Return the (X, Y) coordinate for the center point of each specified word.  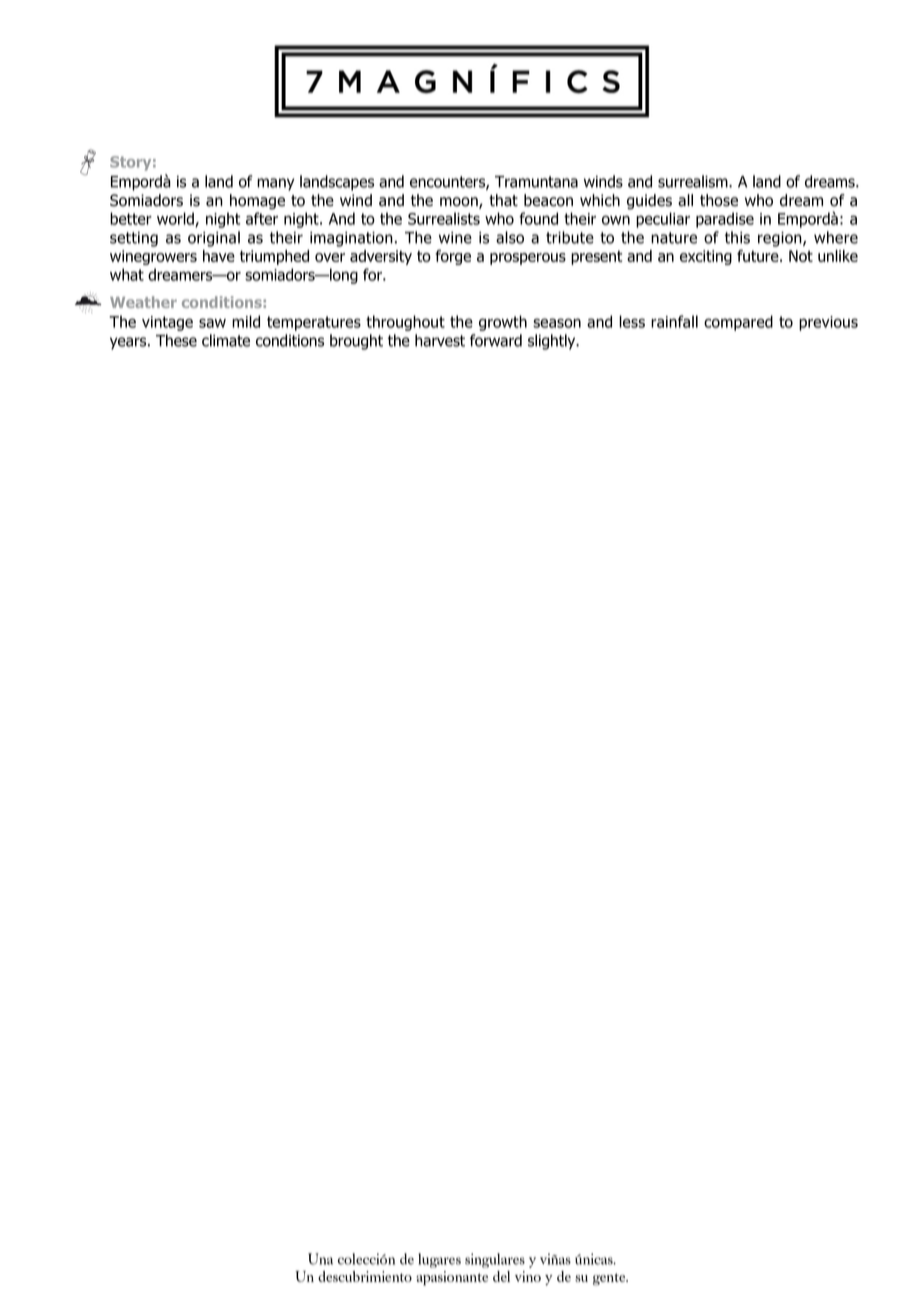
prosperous (528, 259)
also (510, 237)
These (176, 340)
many (276, 184)
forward (496, 340)
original (214, 239)
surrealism (694, 181)
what (127, 274)
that (503, 200)
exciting (706, 257)
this (737, 237)
